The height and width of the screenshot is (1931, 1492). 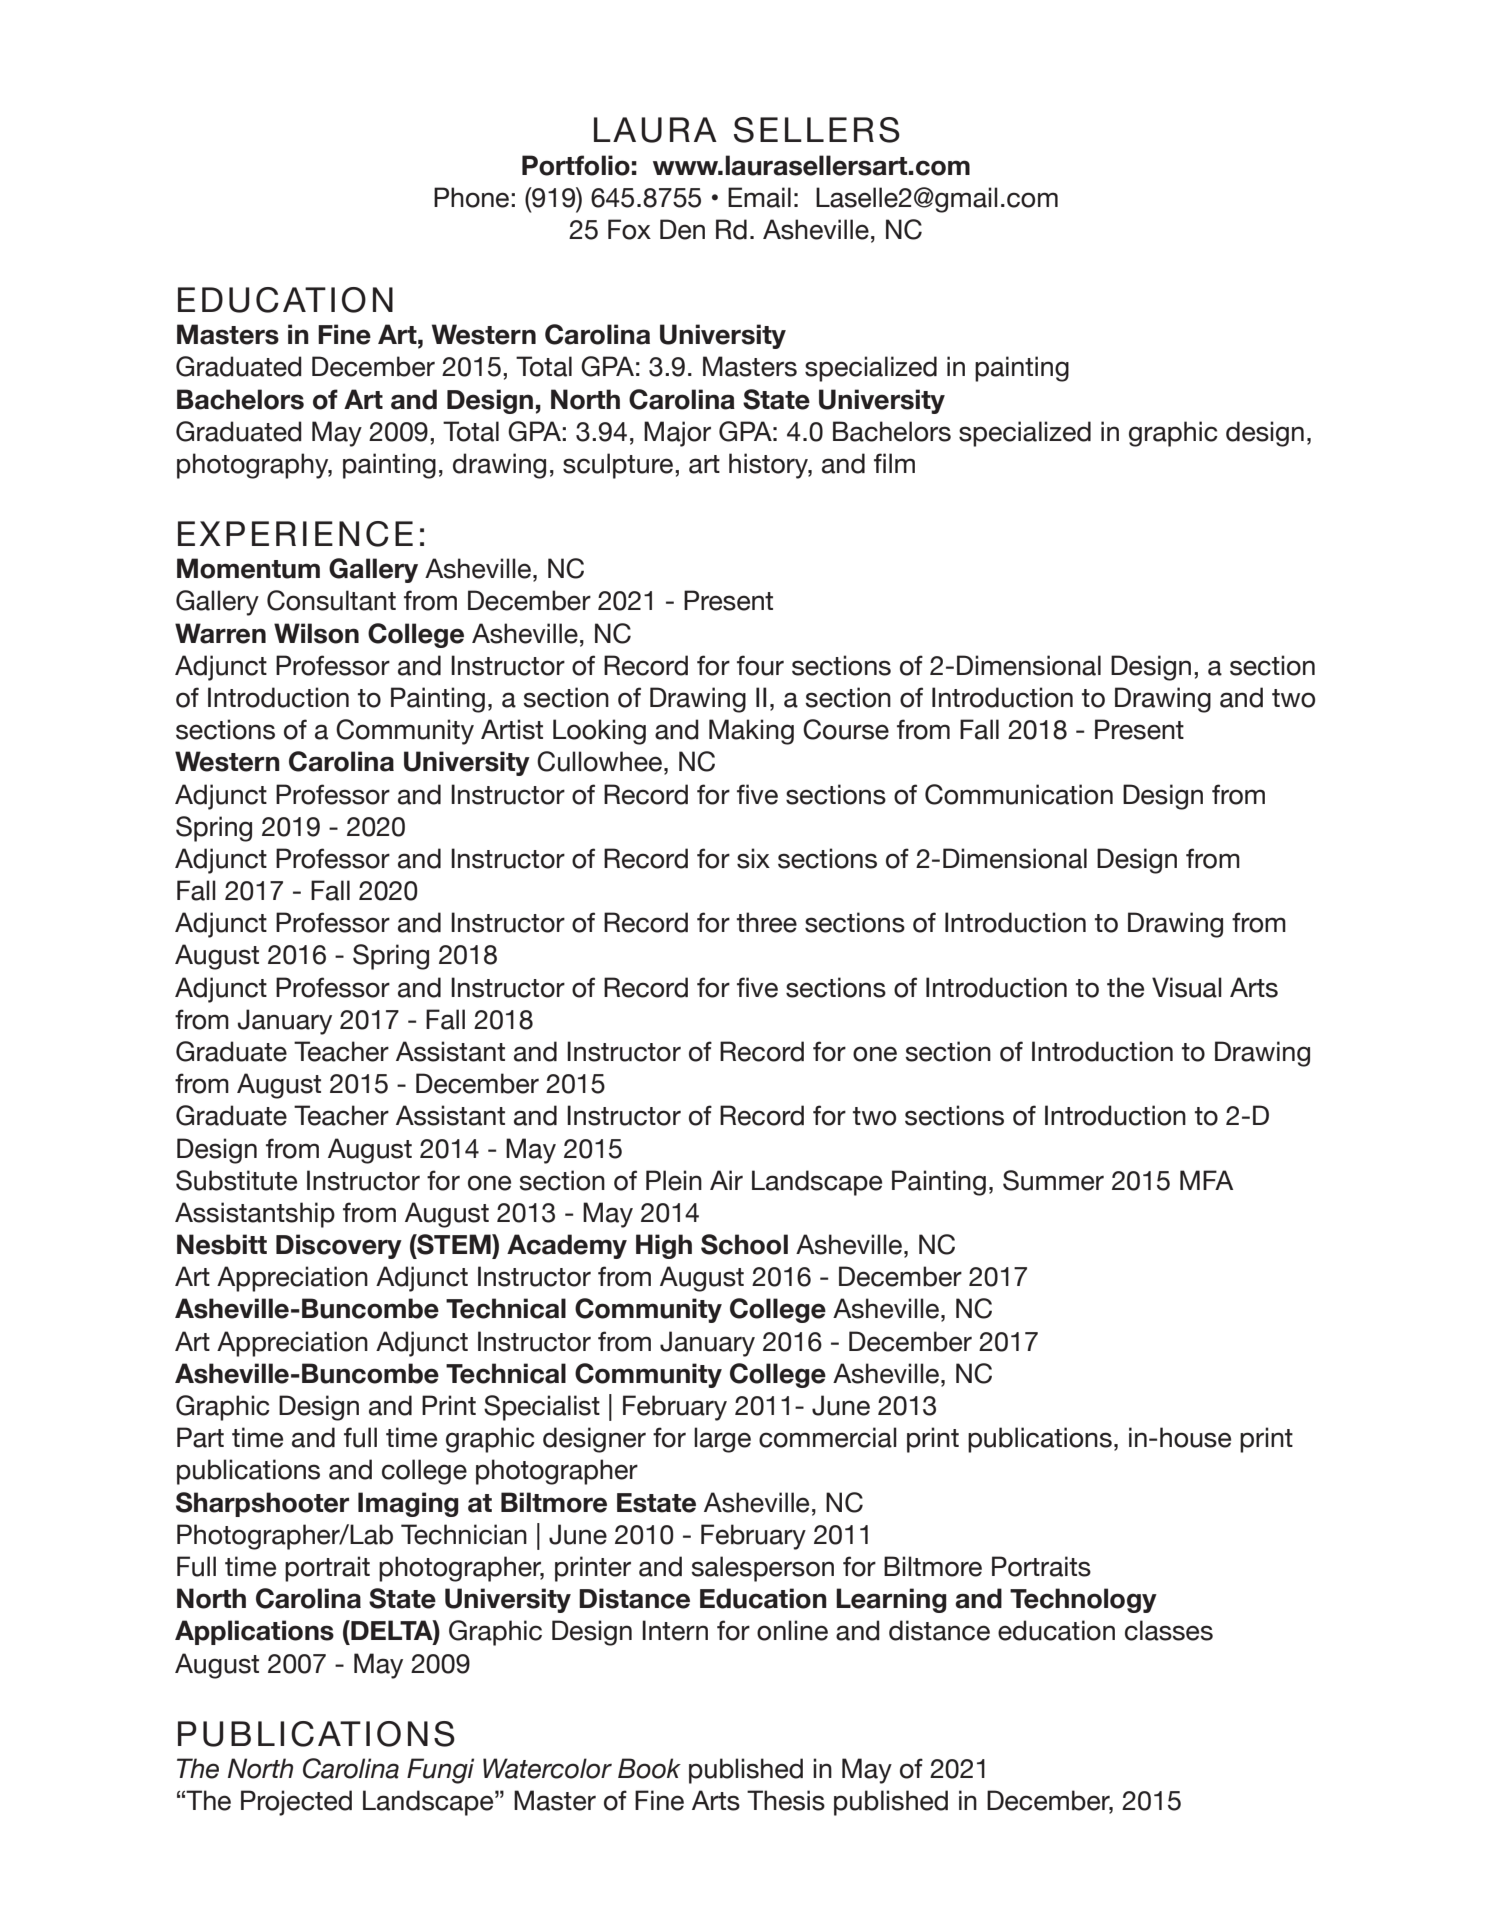 I want to click on Email, so click(x=759, y=197).
